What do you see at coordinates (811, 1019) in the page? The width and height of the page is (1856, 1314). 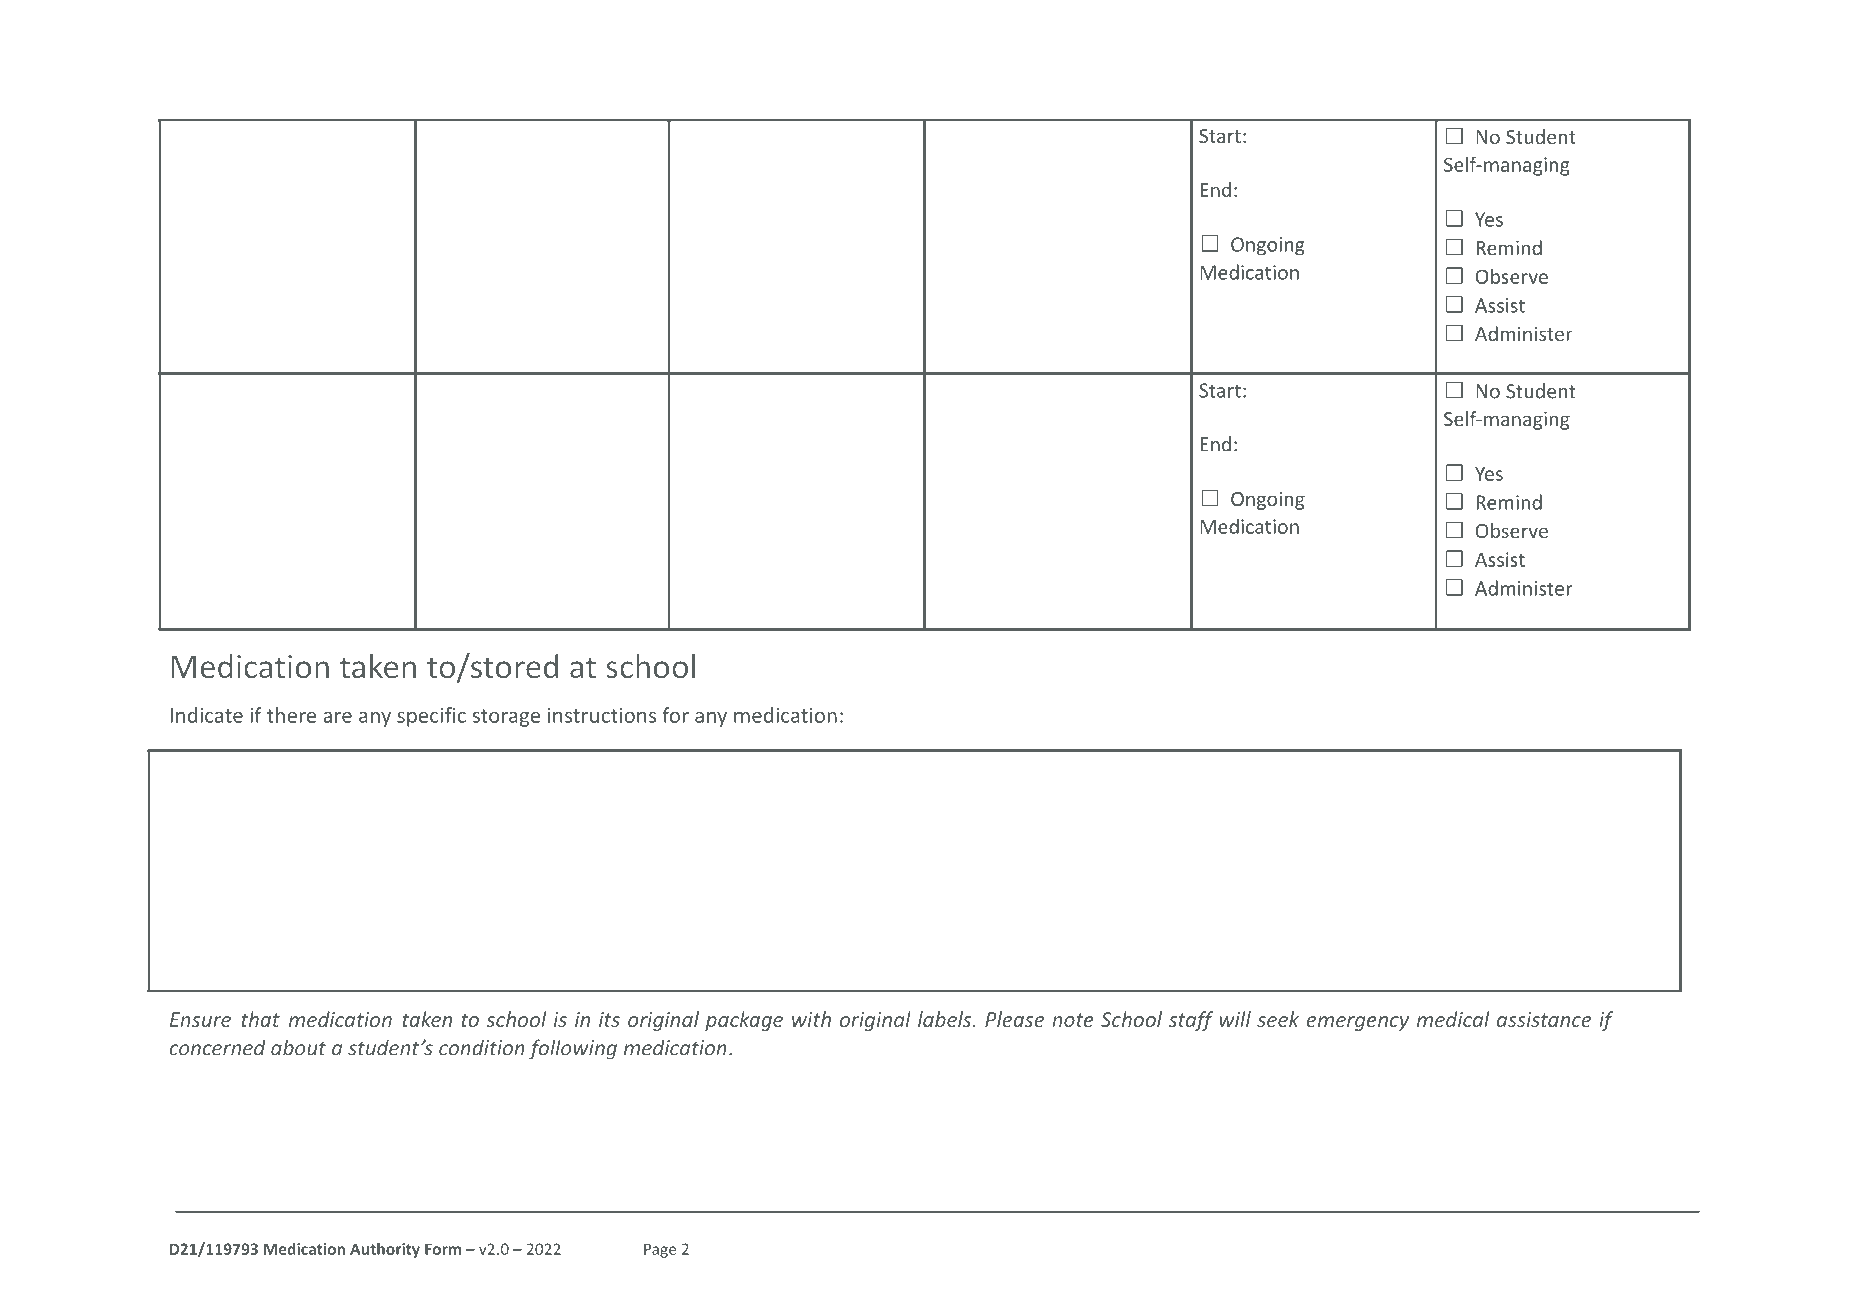 I see `with` at bounding box center [811, 1019].
